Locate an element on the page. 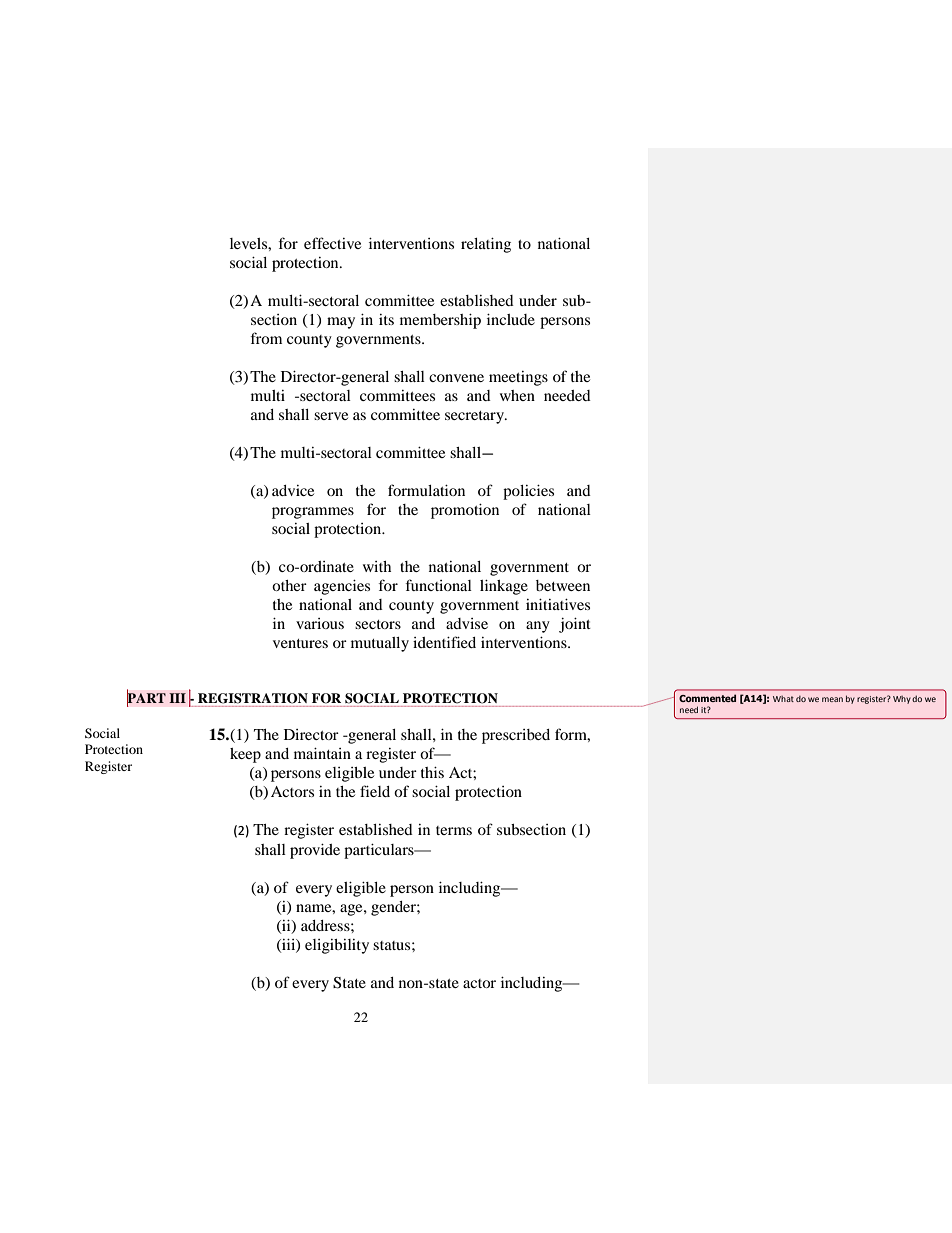 The height and width of the image is (1233, 952). eligibility is located at coordinates (337, 946).
